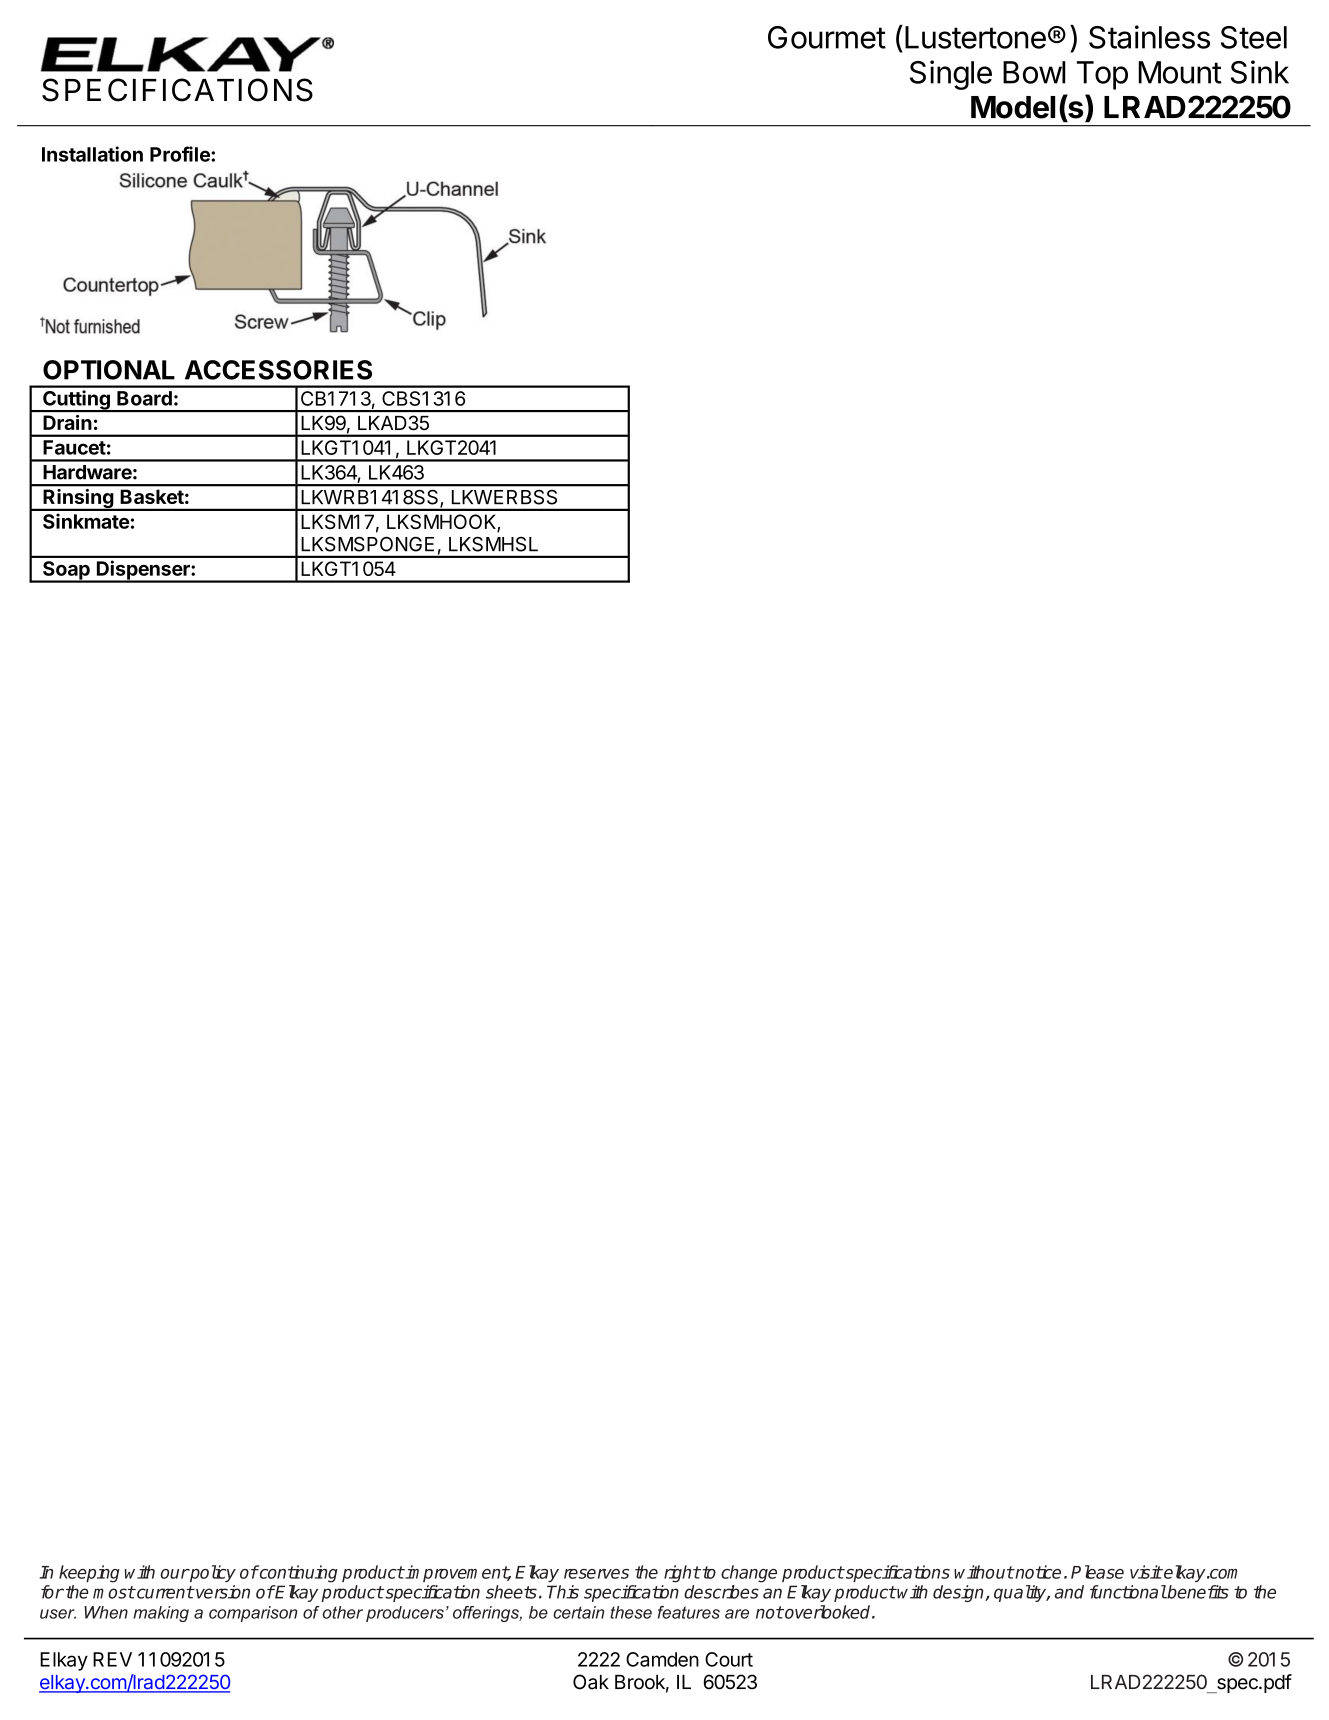  Describe the element at coordinates (827, 37) in the page. I see `Gourmet` at that location.
